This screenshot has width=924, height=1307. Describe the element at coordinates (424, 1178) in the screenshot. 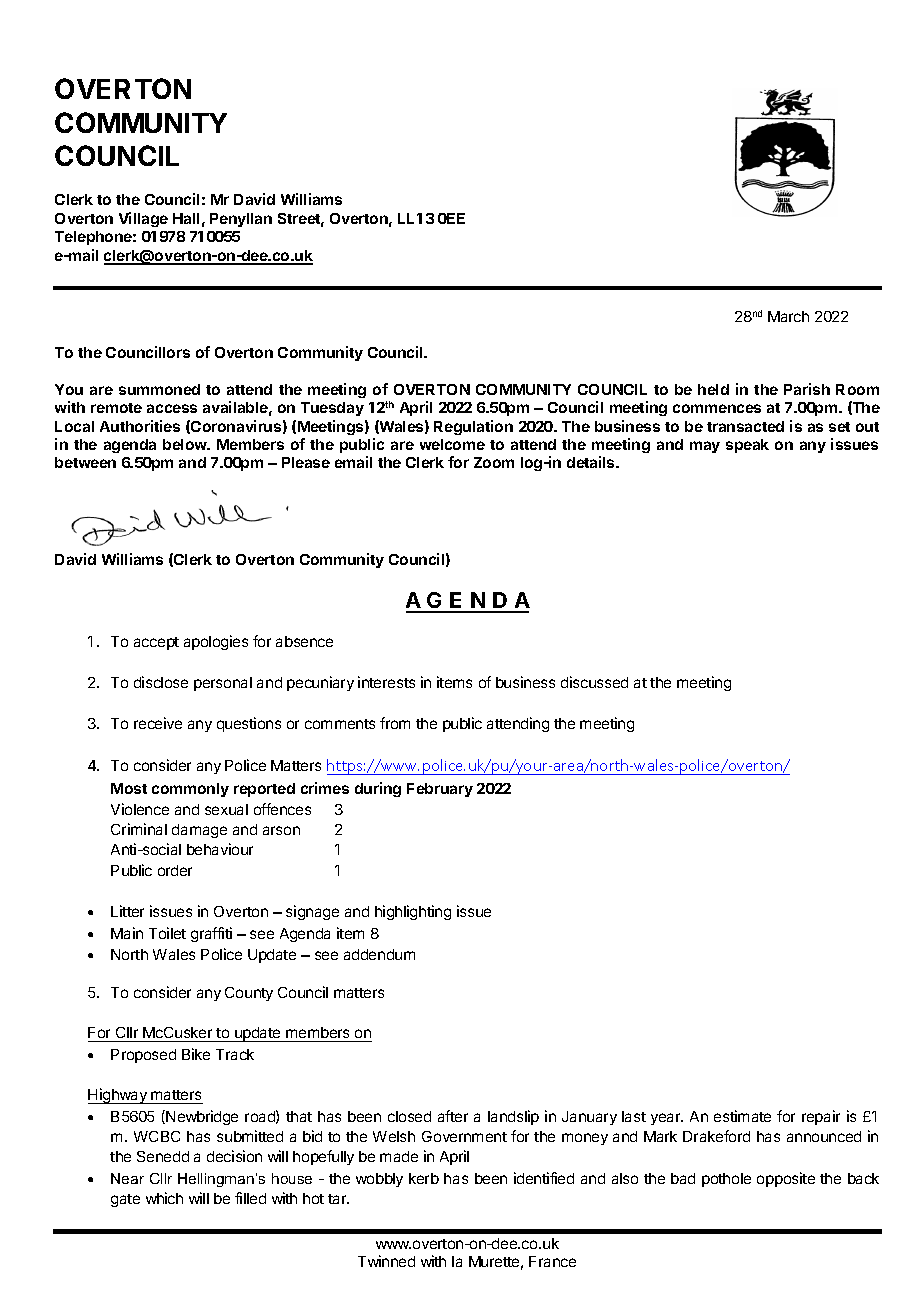

I see `kerb` at that location.
